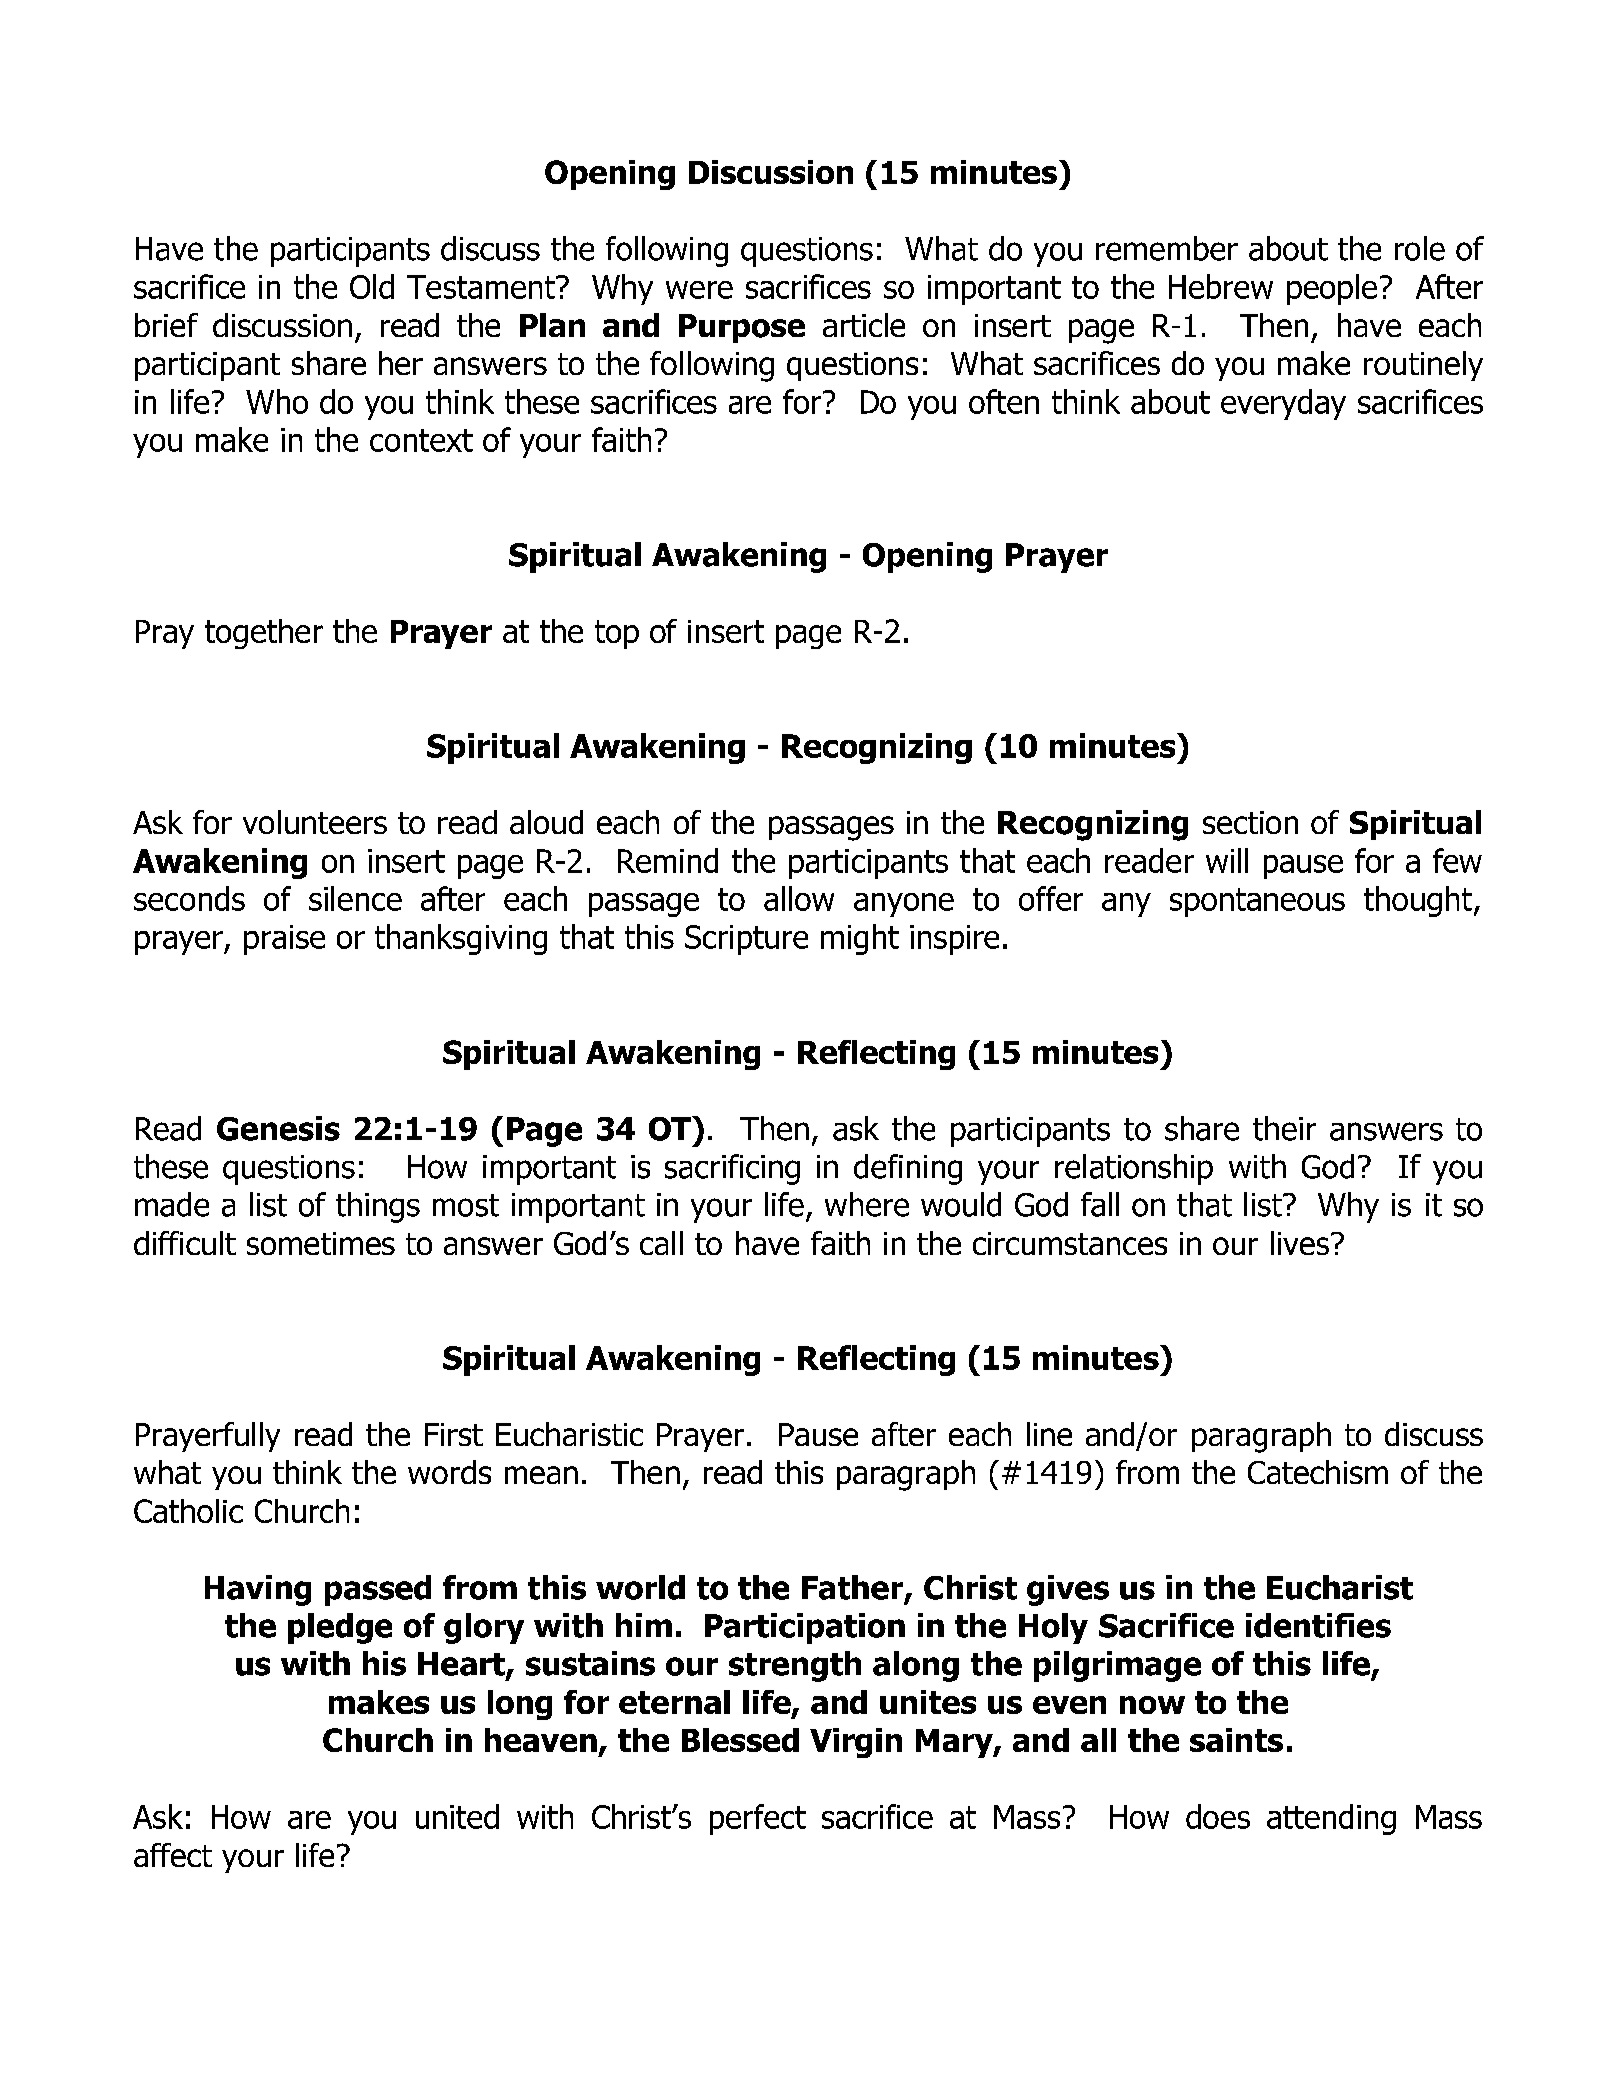 This screenshot has width=1616, height=2091. Describe the element at coordinates (457, 1816) in the screenshot. I see `united` at that location.
